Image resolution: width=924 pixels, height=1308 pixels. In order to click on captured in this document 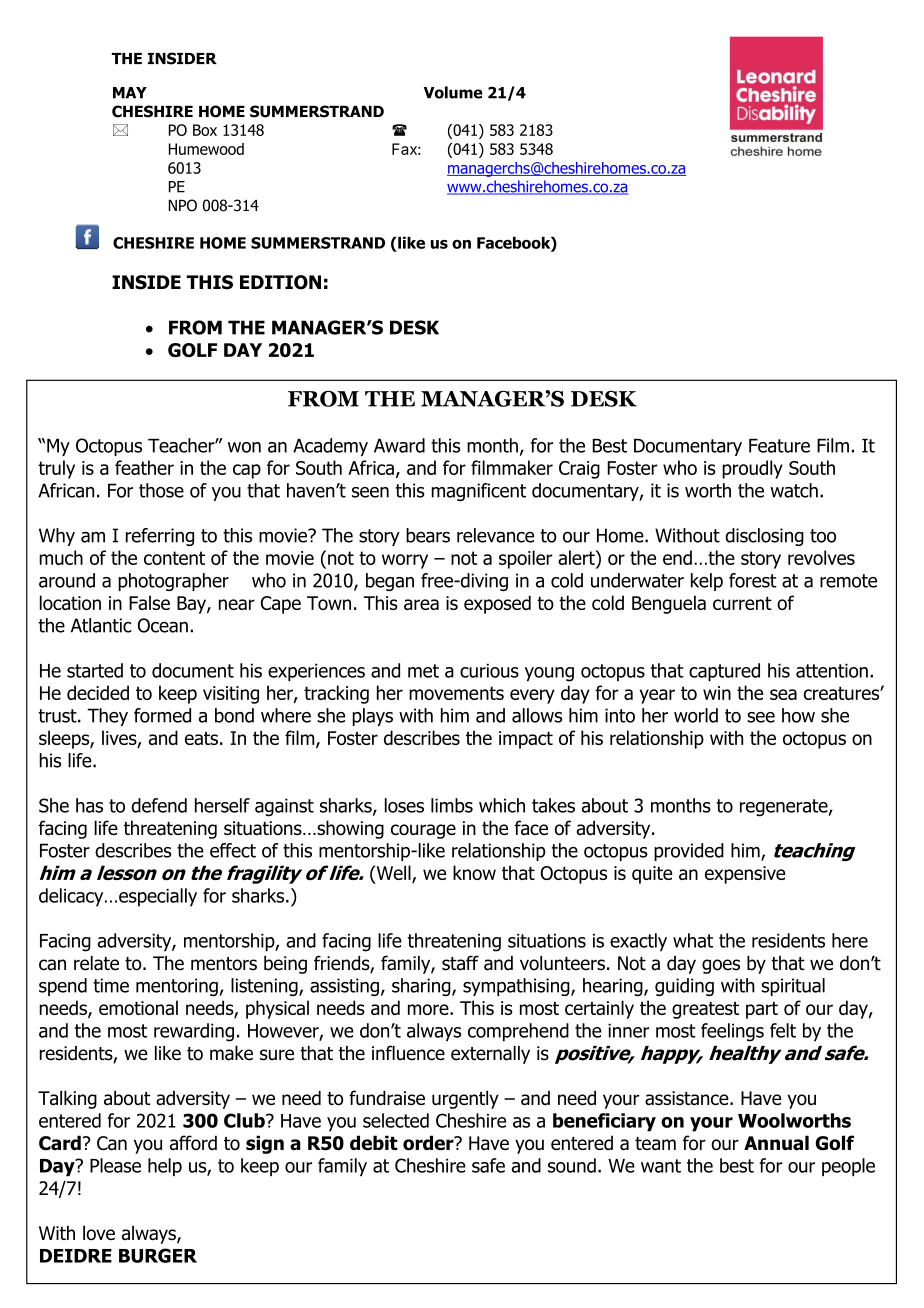, I will do `click(724, 672)`.
